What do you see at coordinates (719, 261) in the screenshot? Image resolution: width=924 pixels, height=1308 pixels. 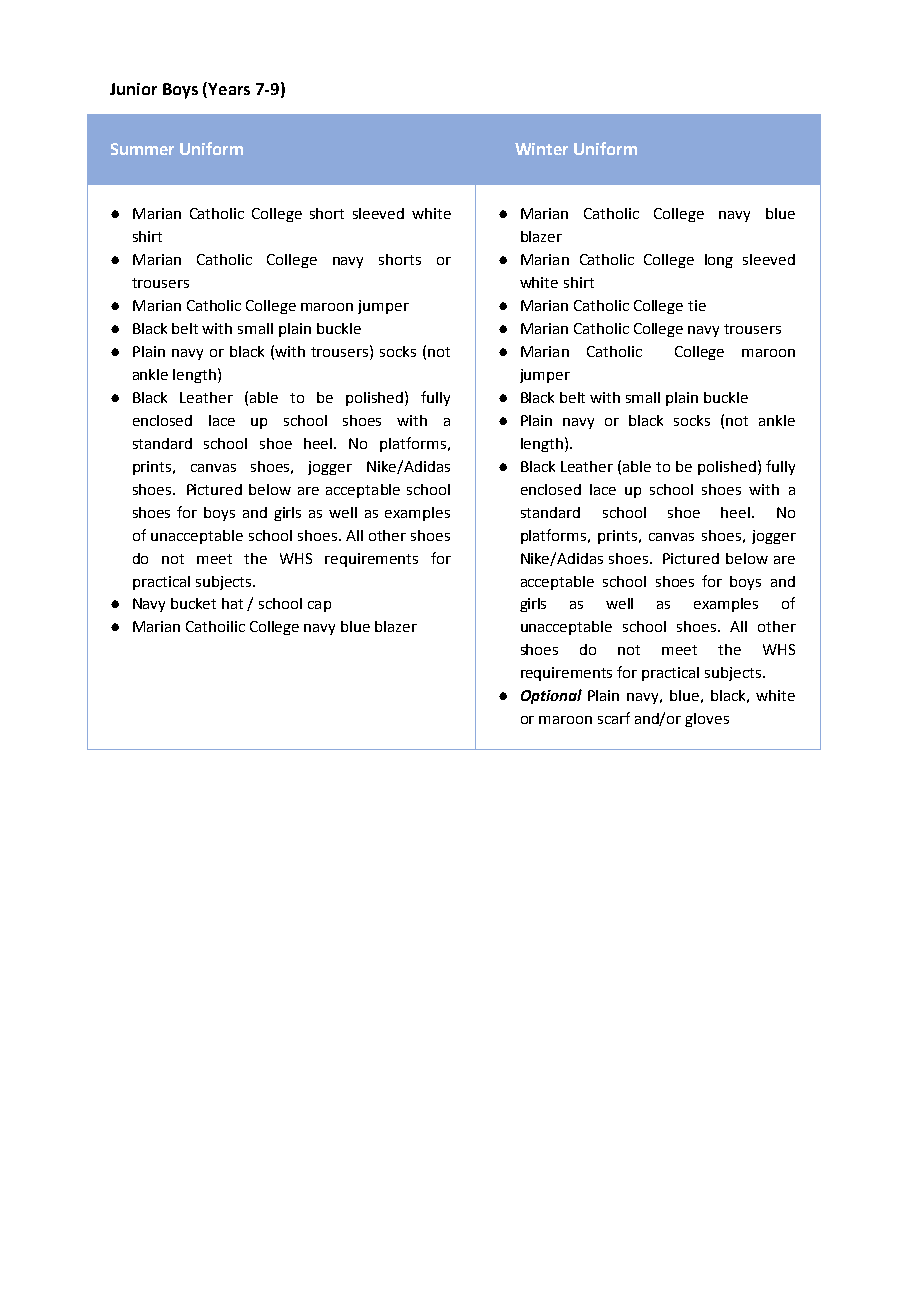 I see `long` at bounding box center [719, 261].
